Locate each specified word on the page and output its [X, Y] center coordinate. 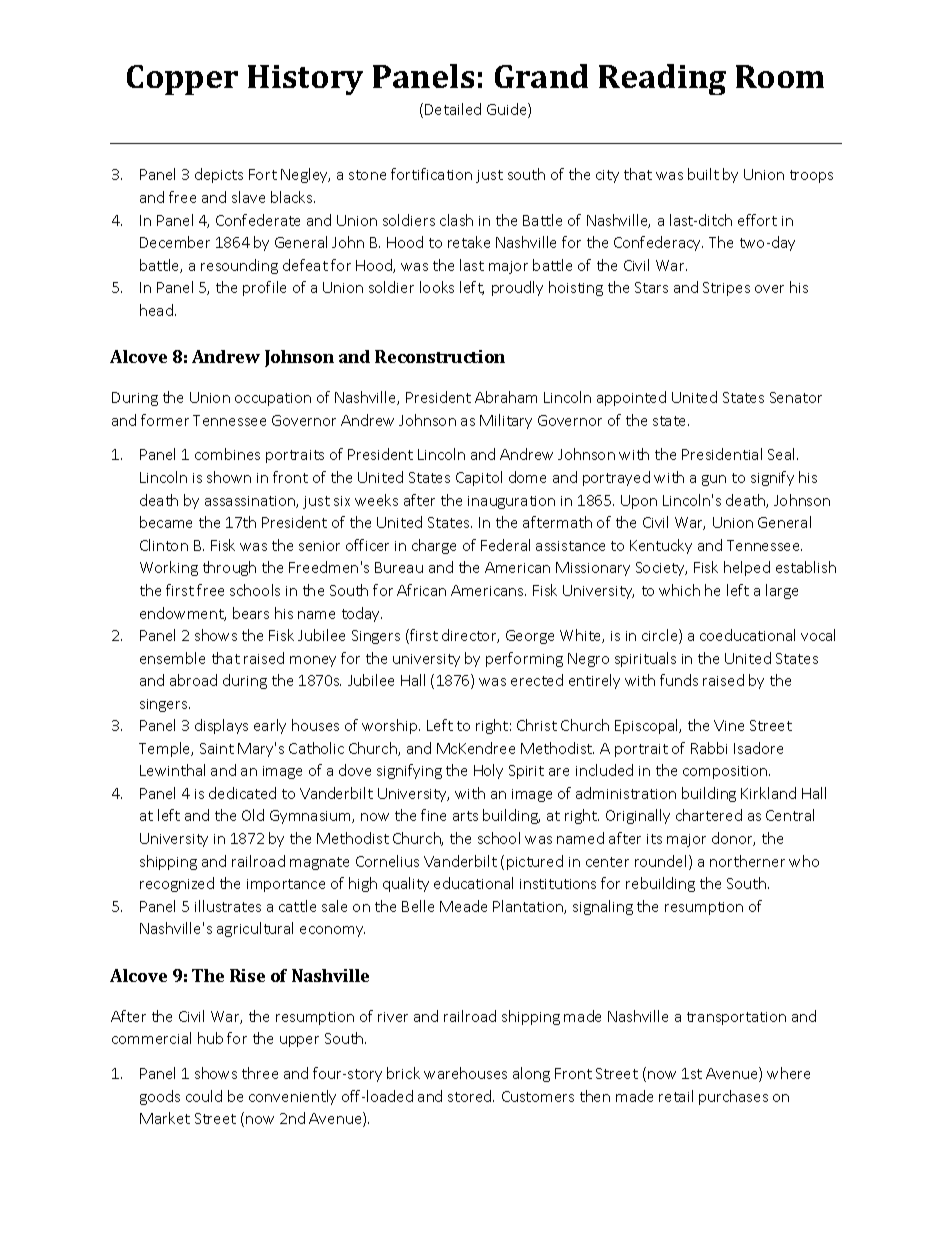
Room [780, 76]
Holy [488, 771]
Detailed [453, 109]
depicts [219, 175]
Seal [783, 454]
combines [227, 454]
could [204, 1096]
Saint [217, 748]
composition [726, 772]
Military [506, 421]
